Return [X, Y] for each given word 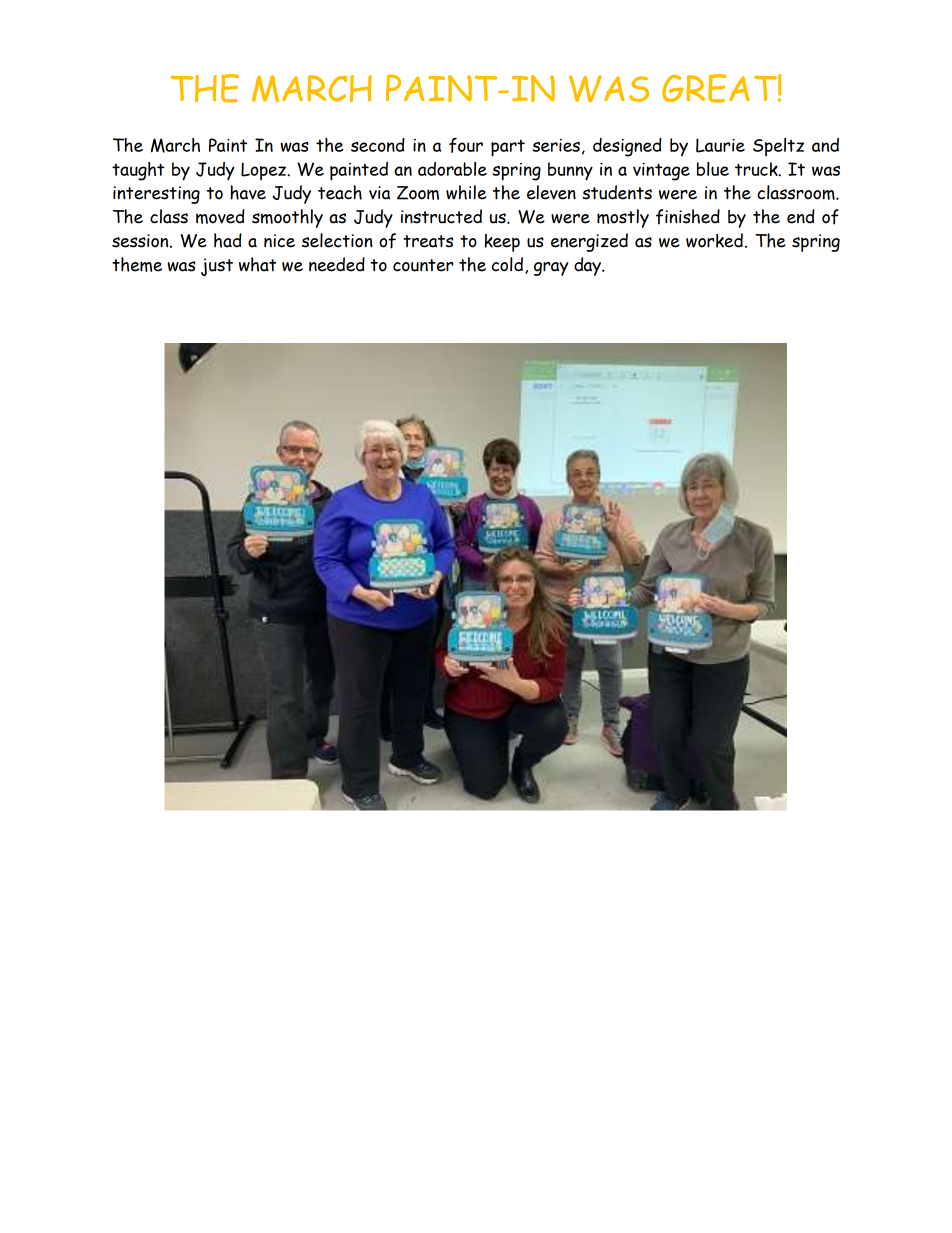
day [589, 266]
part [508, 148]
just [217, 267]
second [378, 145]
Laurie [720, 145]
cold [507, 264]
